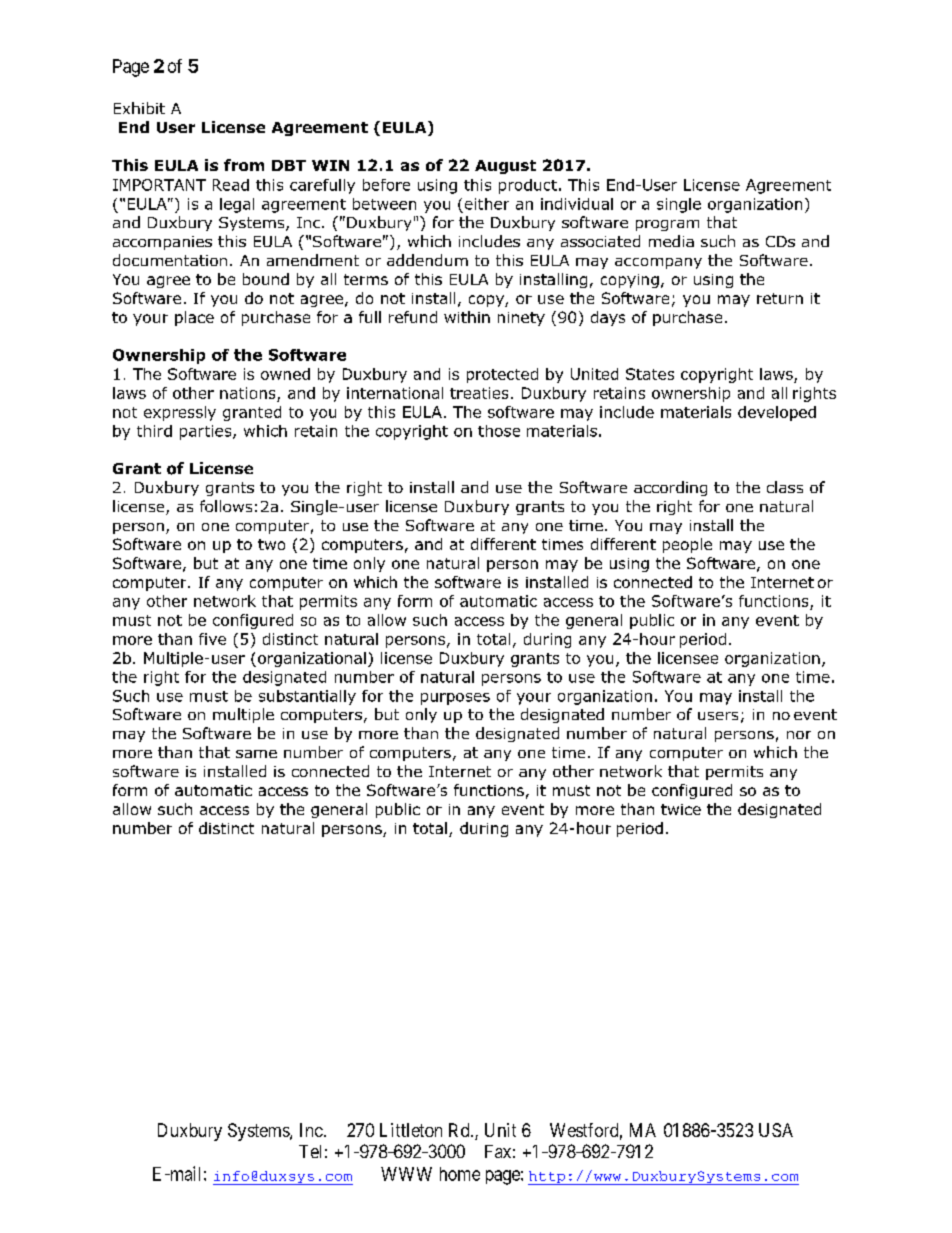 This document has height=1233, width=952. Describe the element at coordinates (460, 1174) in the document. I see `home` at that location.
